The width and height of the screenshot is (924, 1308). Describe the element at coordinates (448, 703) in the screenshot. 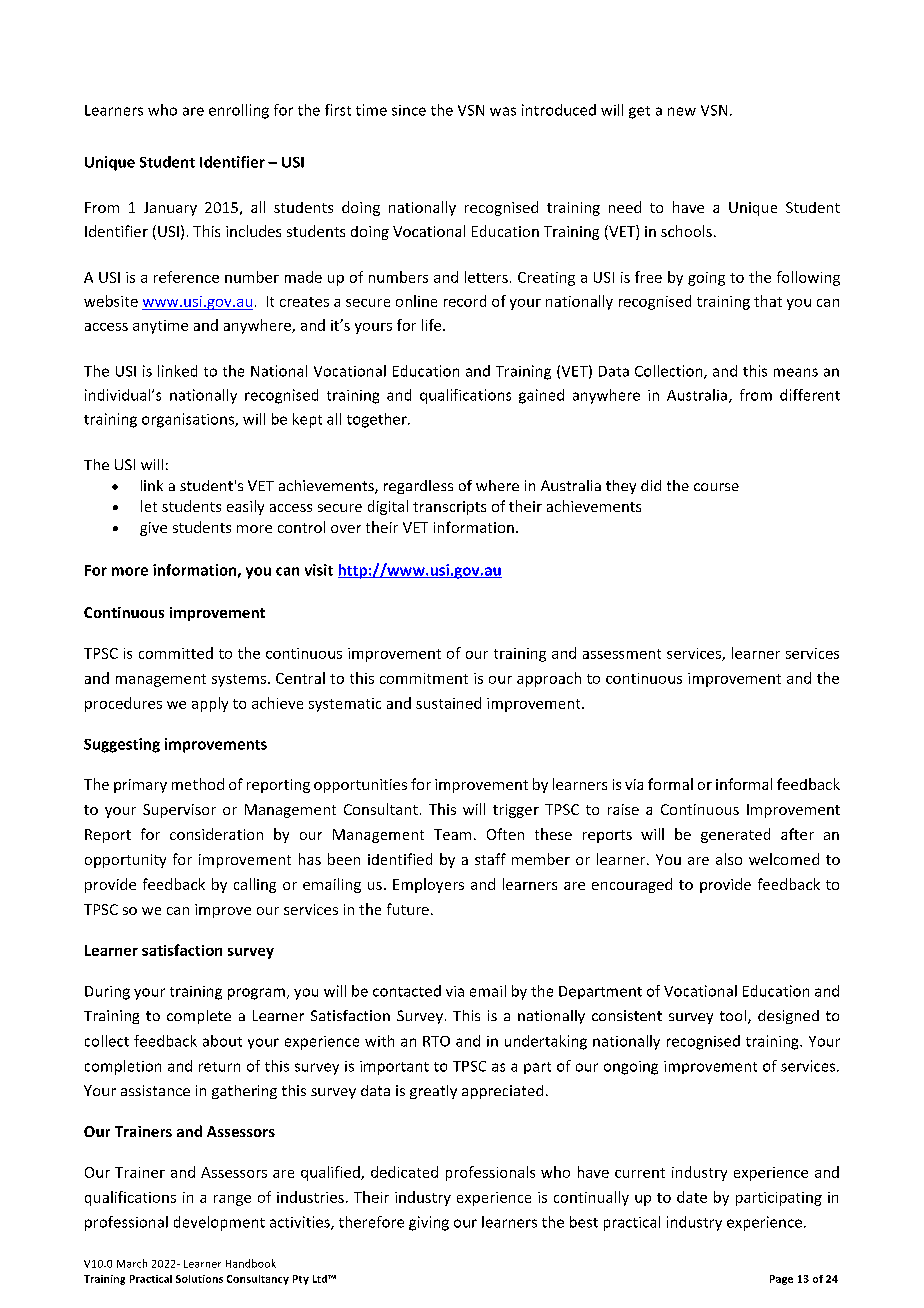

I see `sustained` at that location.
